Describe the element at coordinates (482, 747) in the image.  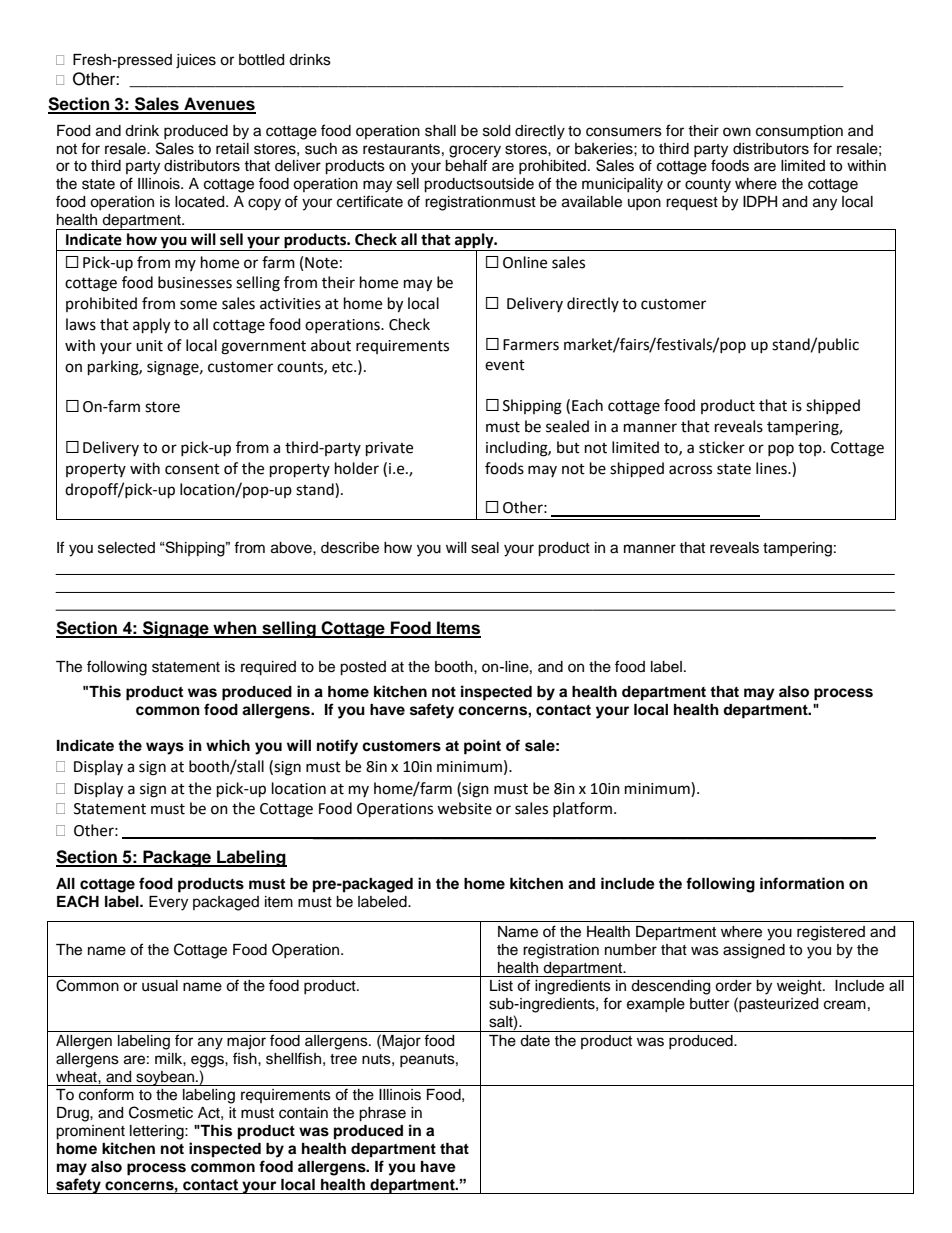
I see `point` at that location.
